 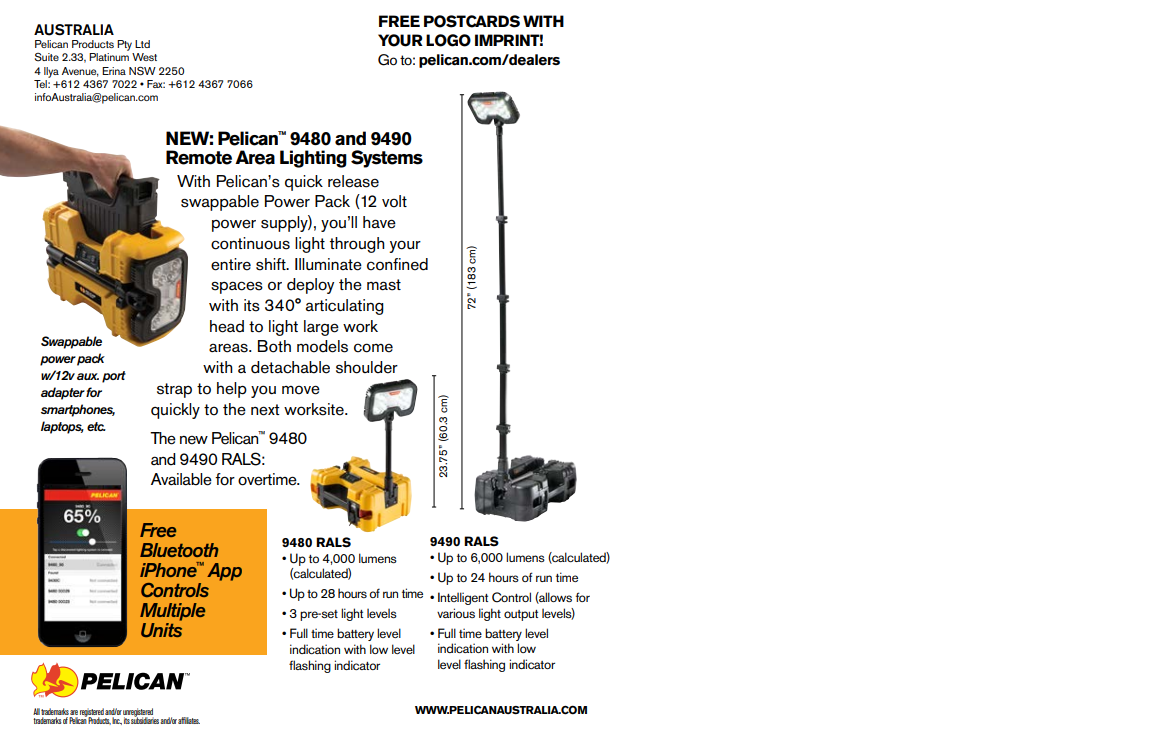 I want to click on LOGO, so click(x=448, y=40).
